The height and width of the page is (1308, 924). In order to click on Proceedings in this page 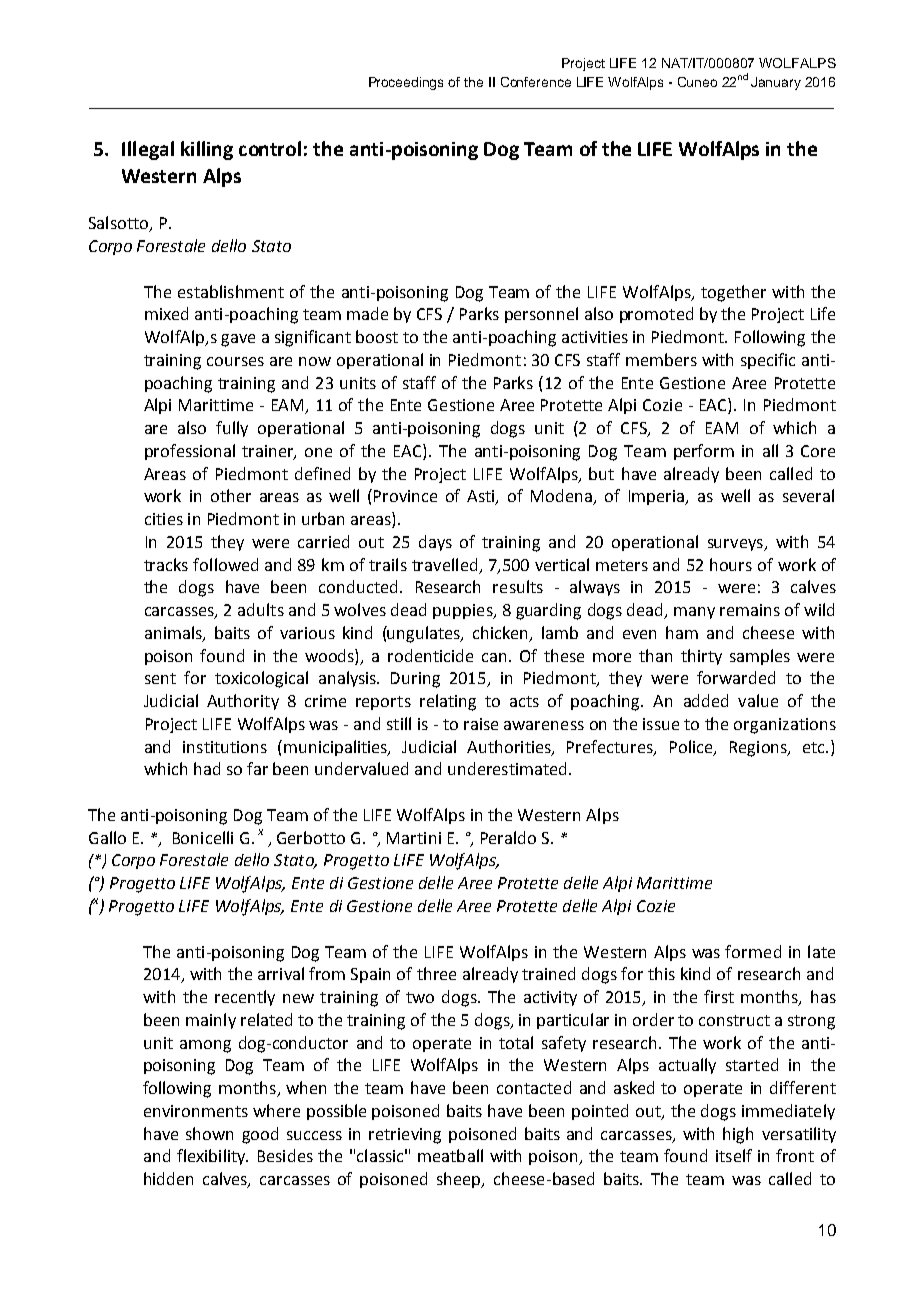, I will do `click(406, 83)`.
